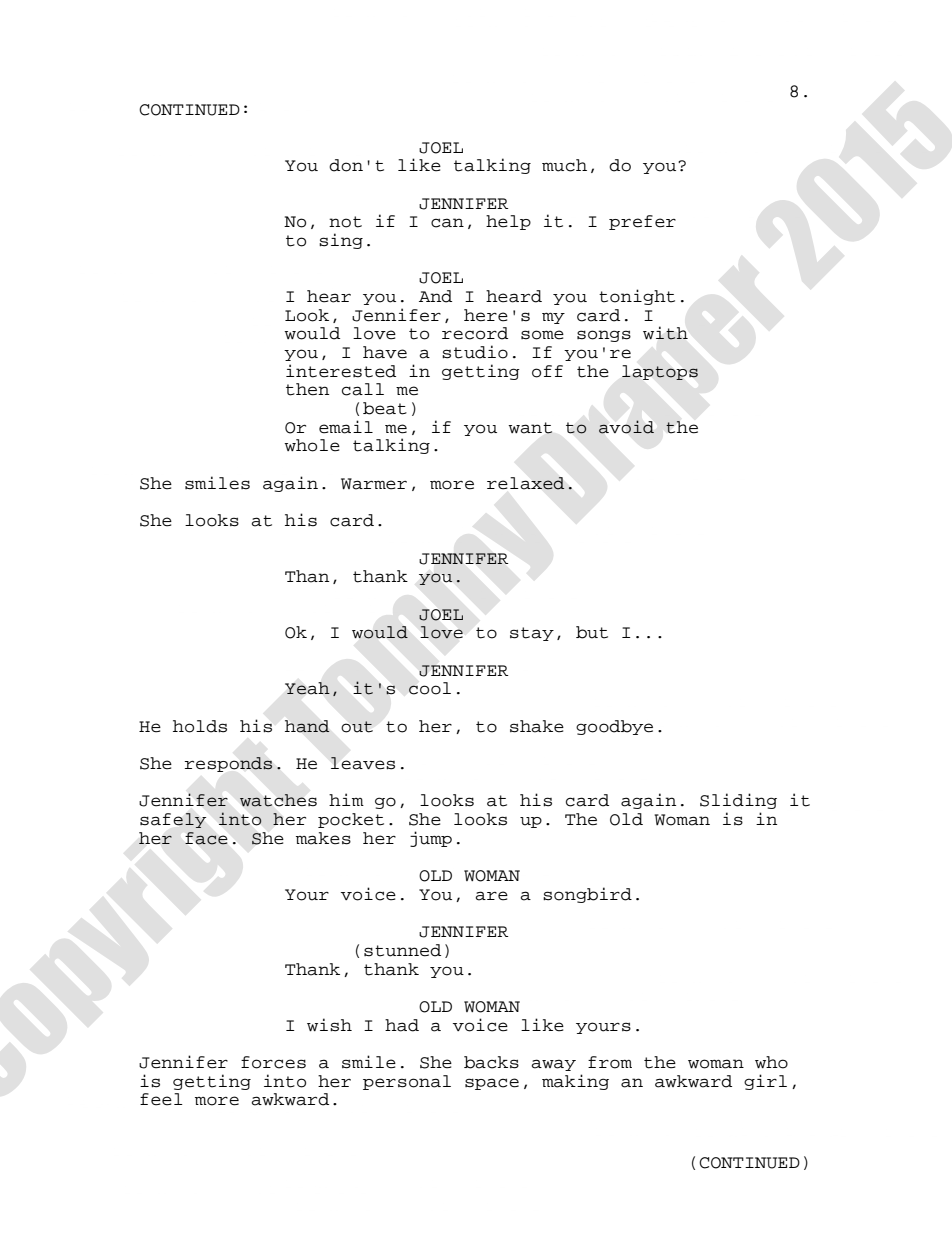 The width and height of the screenshot is (952, 1233). What do you see at coordinates (273, 1062) in the screenshot?
I see `forces` at bounding box center [273, 1062].
